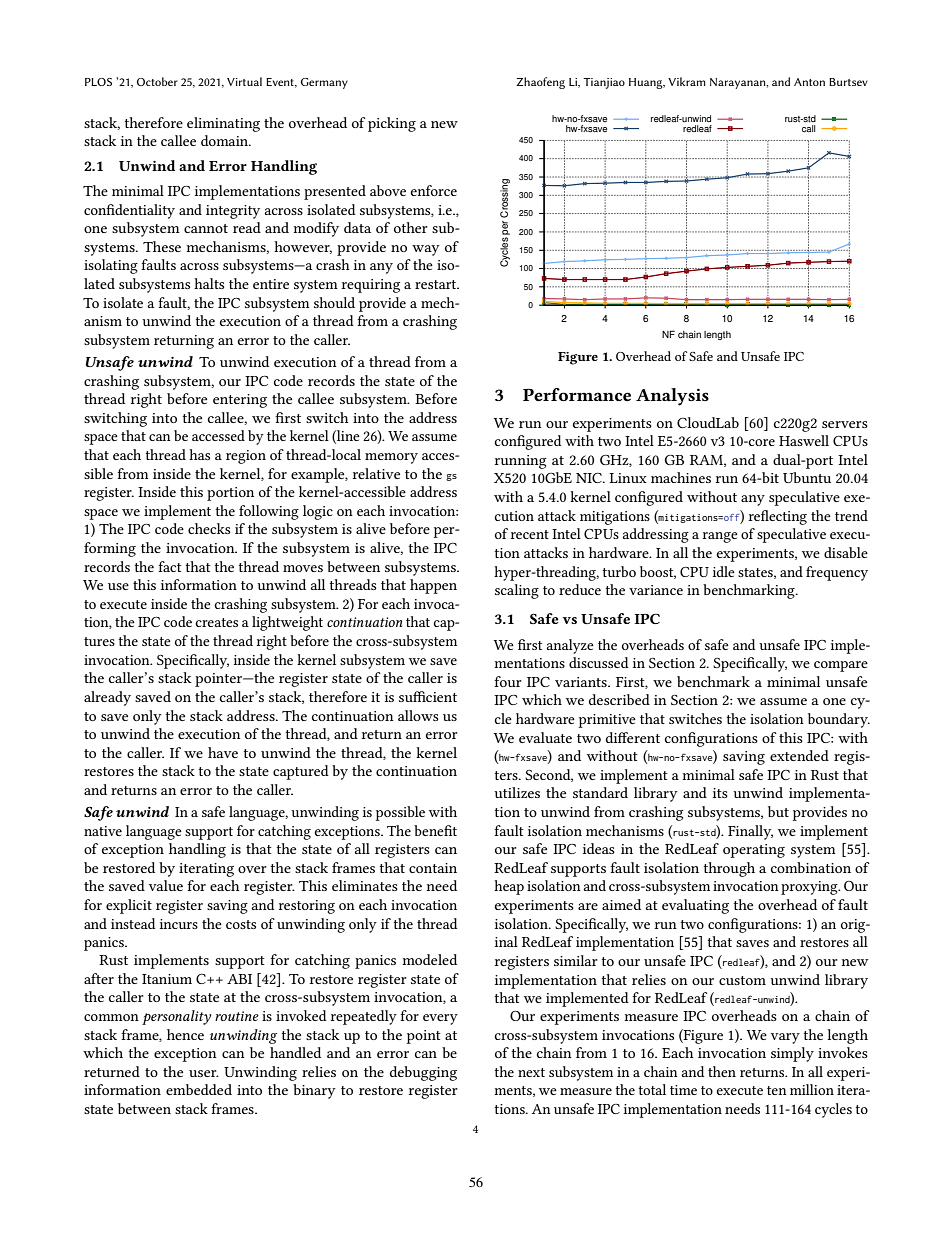 The image size is (952, 1233). Describe the element at coordinates (204, 1073) in the page. I see `user` at that location.
